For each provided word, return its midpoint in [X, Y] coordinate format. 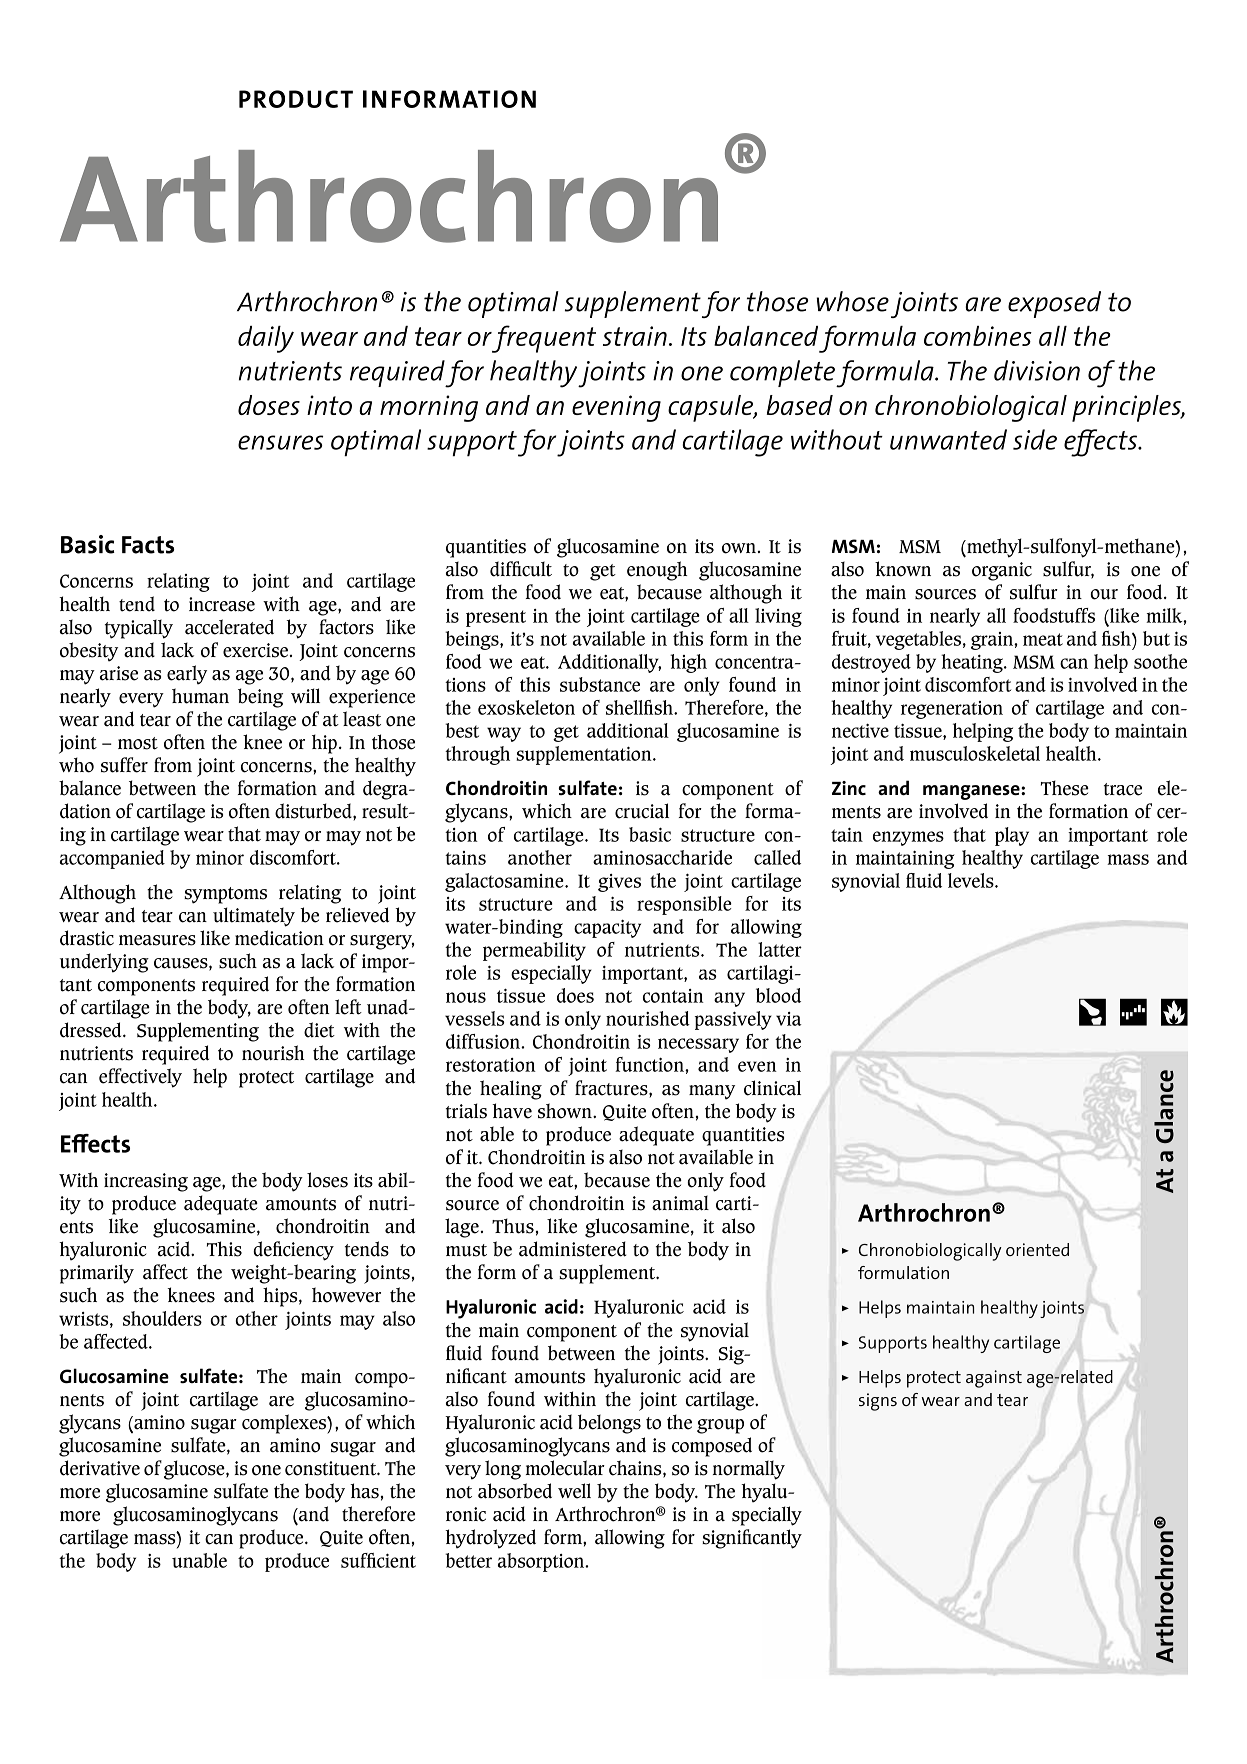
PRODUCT [296, 99]
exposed [1054, 304]
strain [635, 336]
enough [657, 571]
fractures [612, 1088]
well [574, 1491]
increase [222, 604]
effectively [140, 1078]
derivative [100, 1468]
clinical [772, 1088]
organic [1002, 571]
